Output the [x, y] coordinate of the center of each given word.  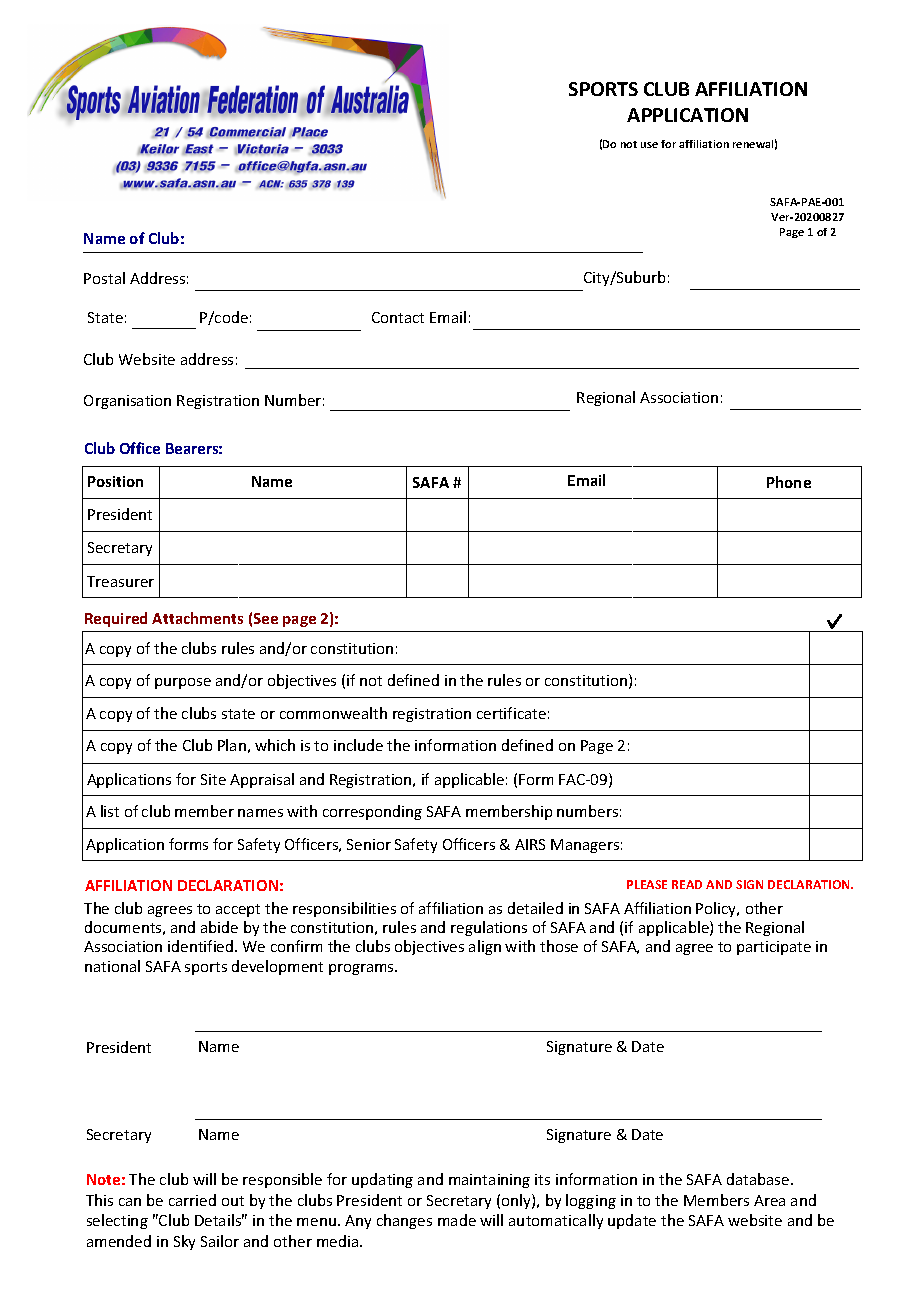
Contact [398, 317]
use [649, 145]
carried [192, 1200]
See [266, 618]
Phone [789, 482]
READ [687, 884]
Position [115, 481]
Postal [104, 278]
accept [238, 910]
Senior [369, 844]
